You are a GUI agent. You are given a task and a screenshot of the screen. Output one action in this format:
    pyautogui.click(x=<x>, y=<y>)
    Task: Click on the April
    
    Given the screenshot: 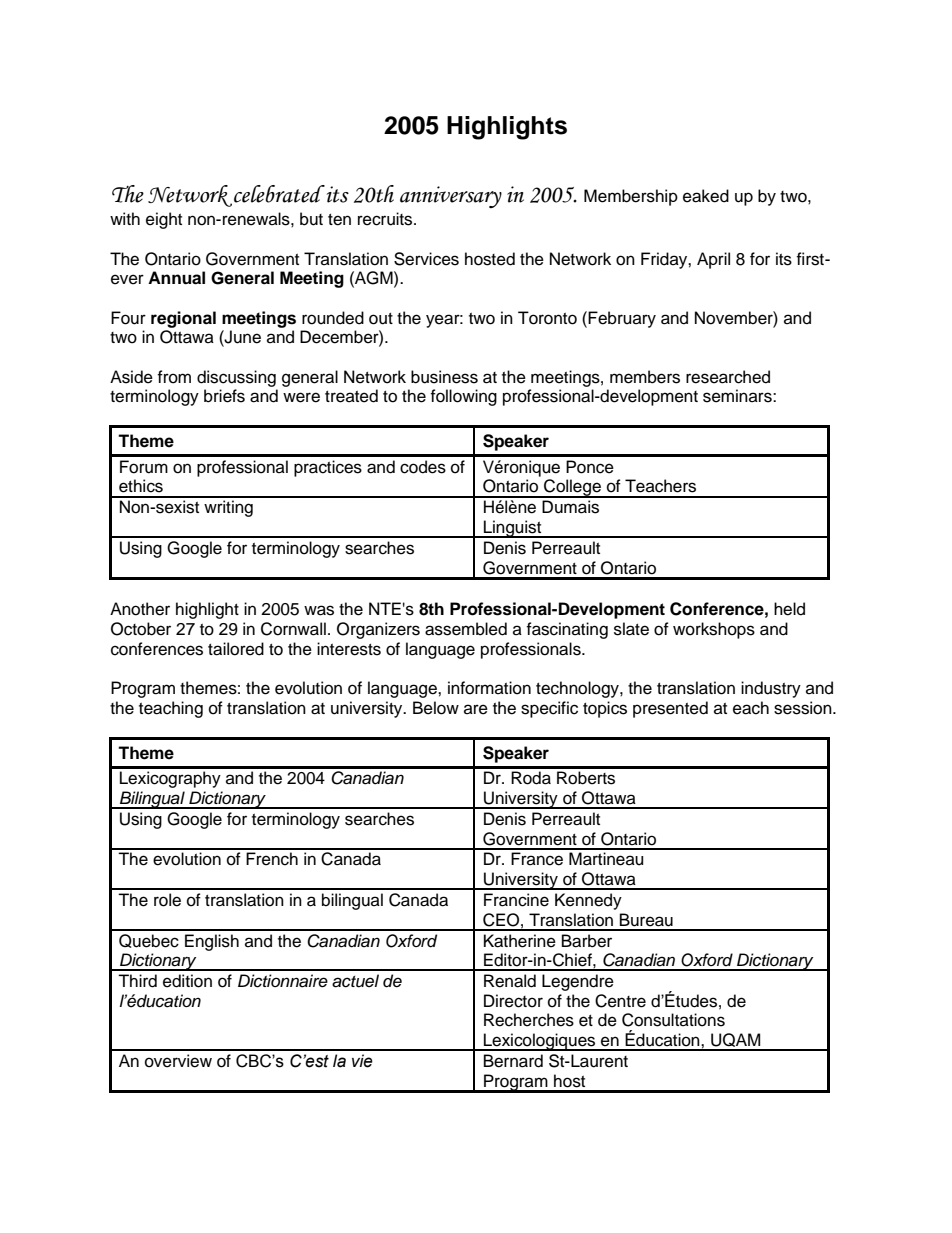 What is the action you would take?
    pyautogui.click(x=713, y=260)
